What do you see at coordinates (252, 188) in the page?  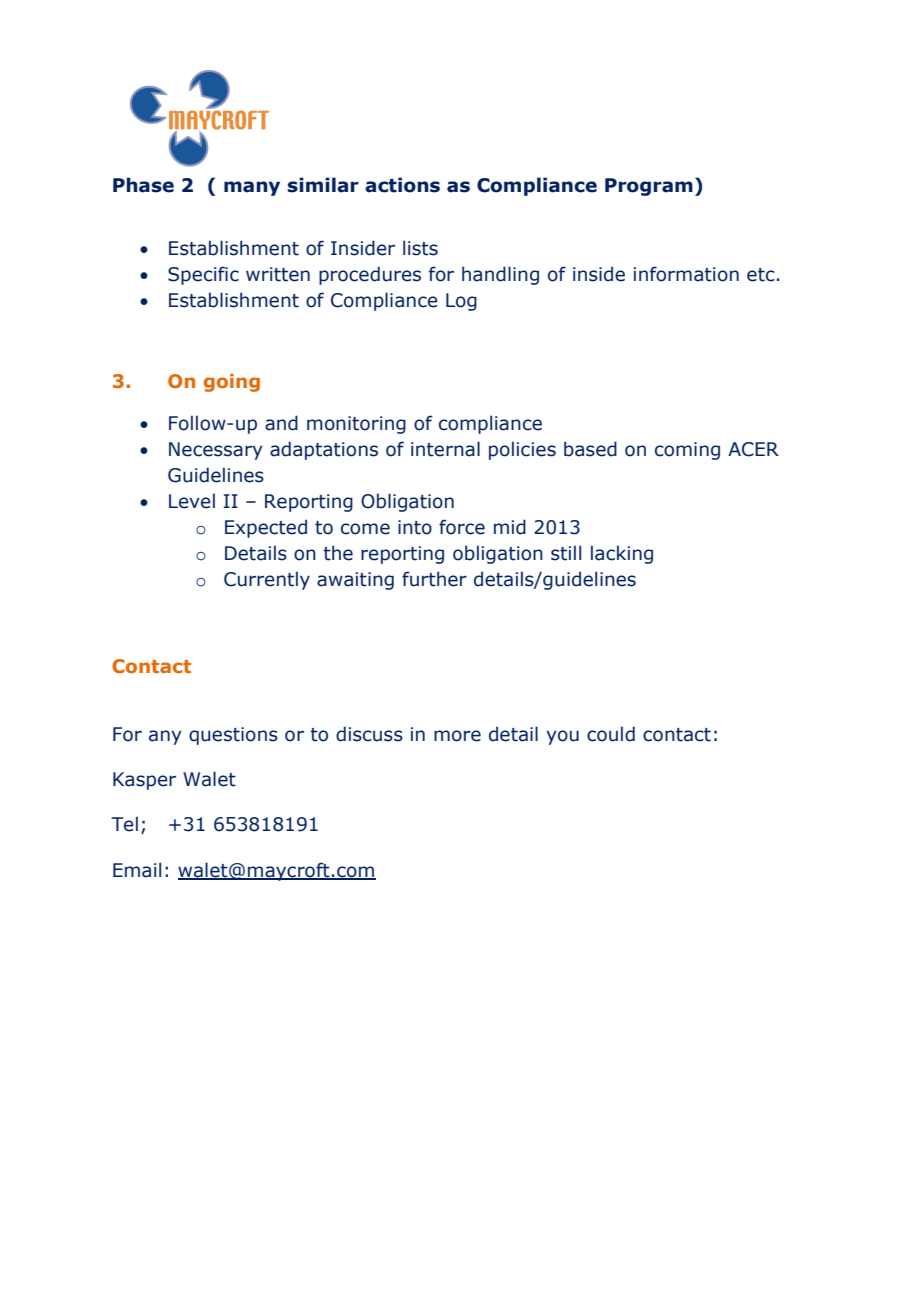 I see `many` at bounding box center [252, 188].
